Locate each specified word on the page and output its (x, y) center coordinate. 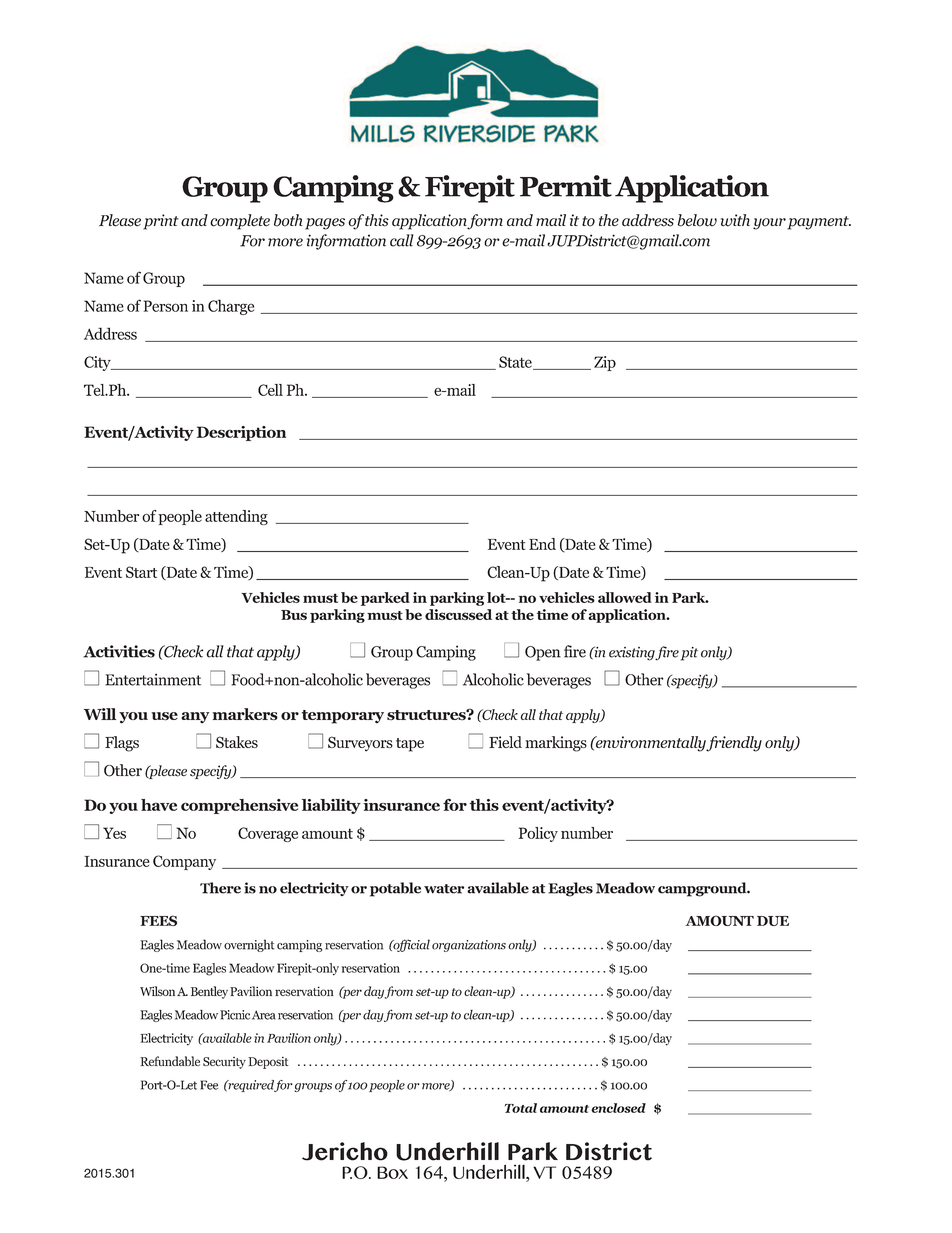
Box (392, 1172)
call (402, 240)
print (161, 222)
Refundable (170, 1061)
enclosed (618, 1108)
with (735, 220)
